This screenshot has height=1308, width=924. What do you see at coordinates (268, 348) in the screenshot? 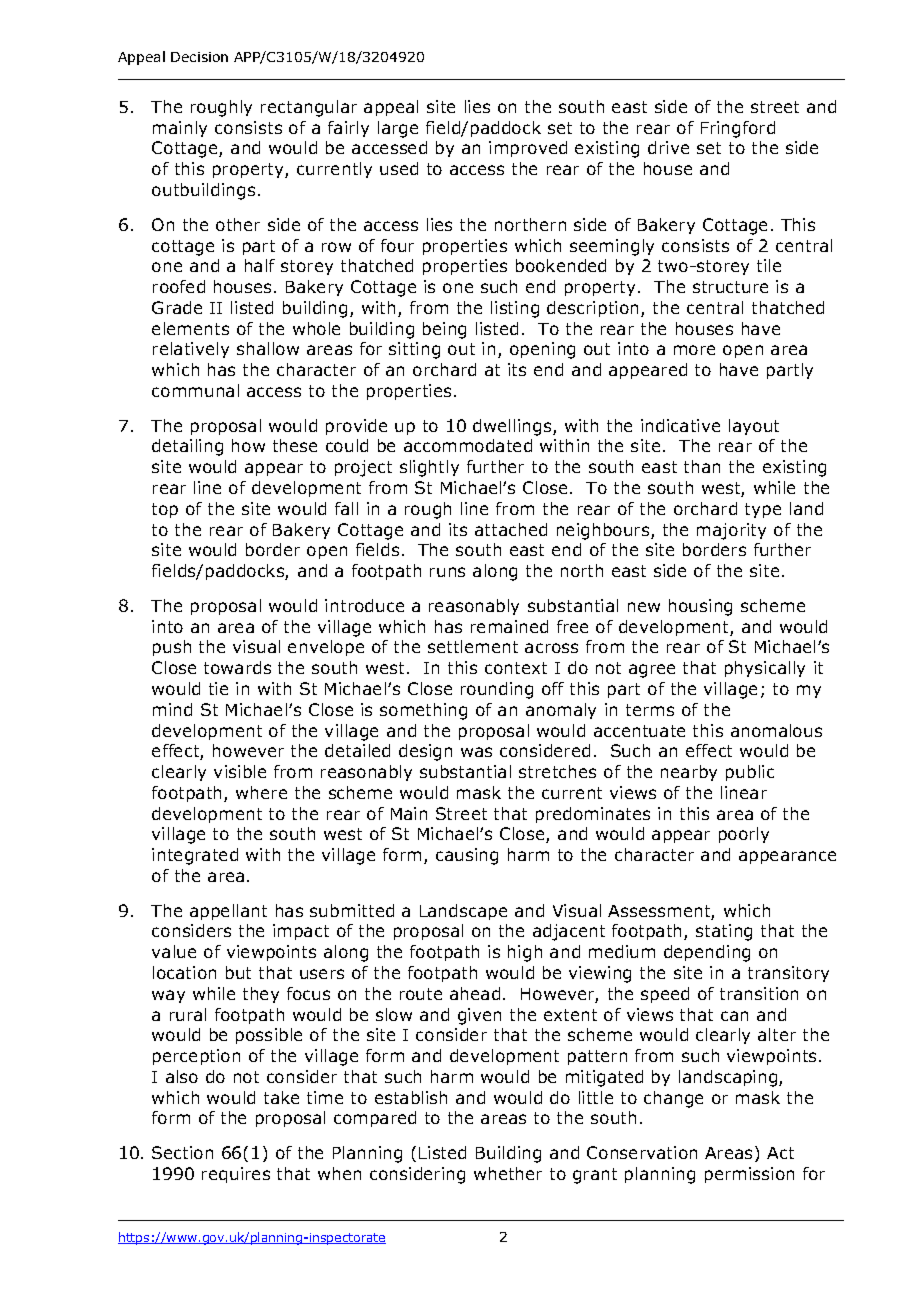
I see `shallow` at bounding box center [268, 348].
